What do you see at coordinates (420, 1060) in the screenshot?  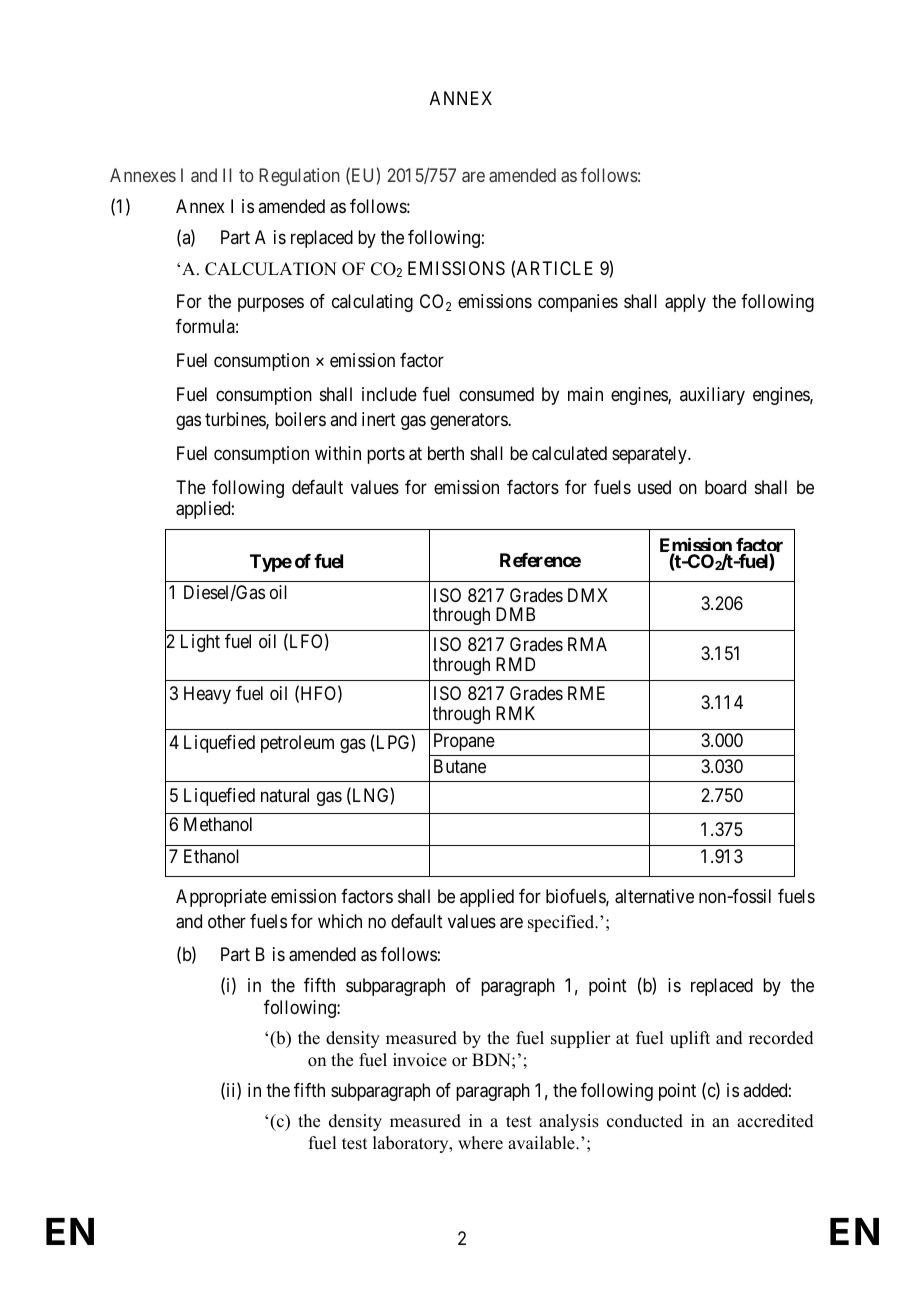 I see `invoice` at bounding box center [420, 1060].
